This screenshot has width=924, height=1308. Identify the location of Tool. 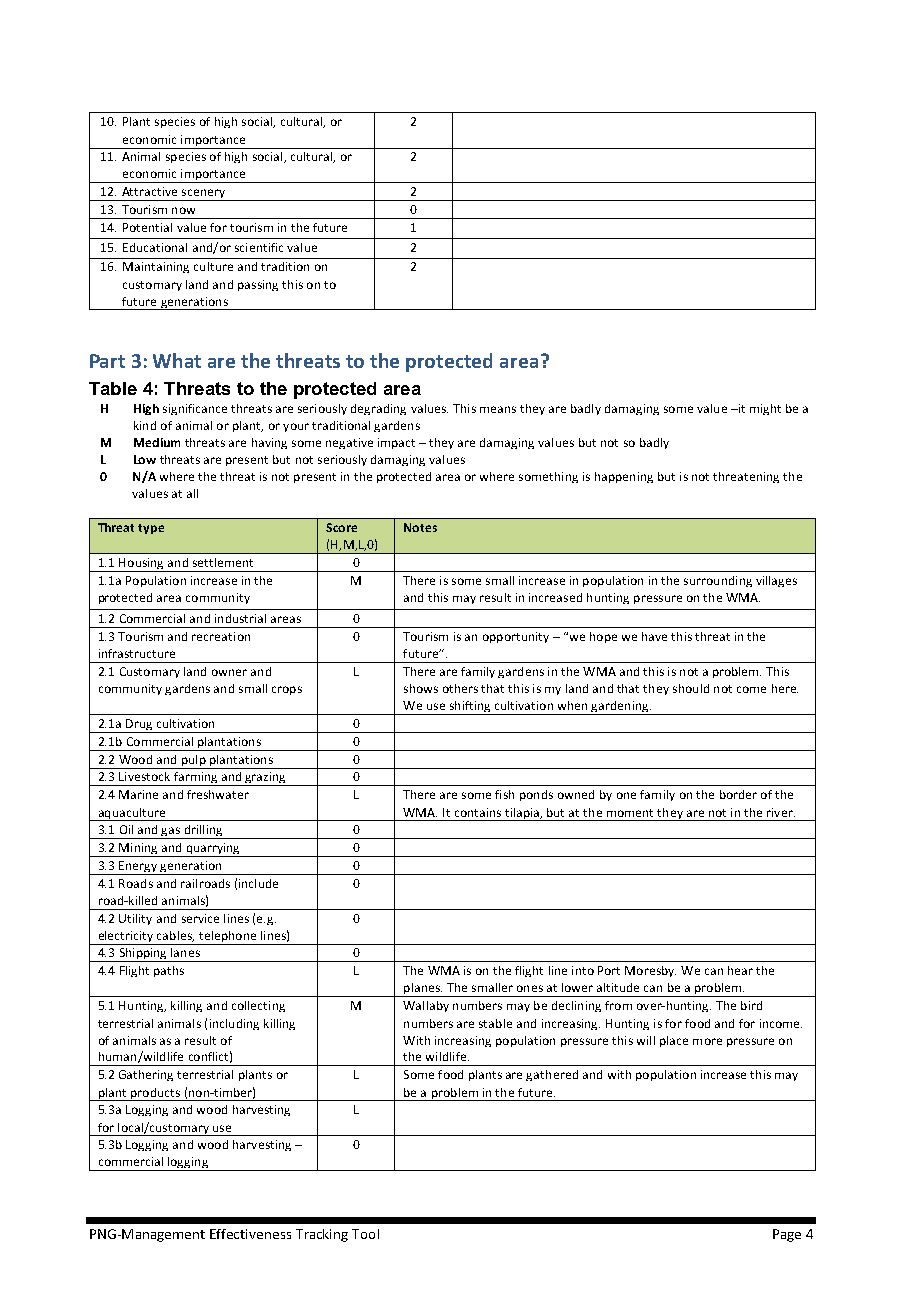
(365, 1234).
